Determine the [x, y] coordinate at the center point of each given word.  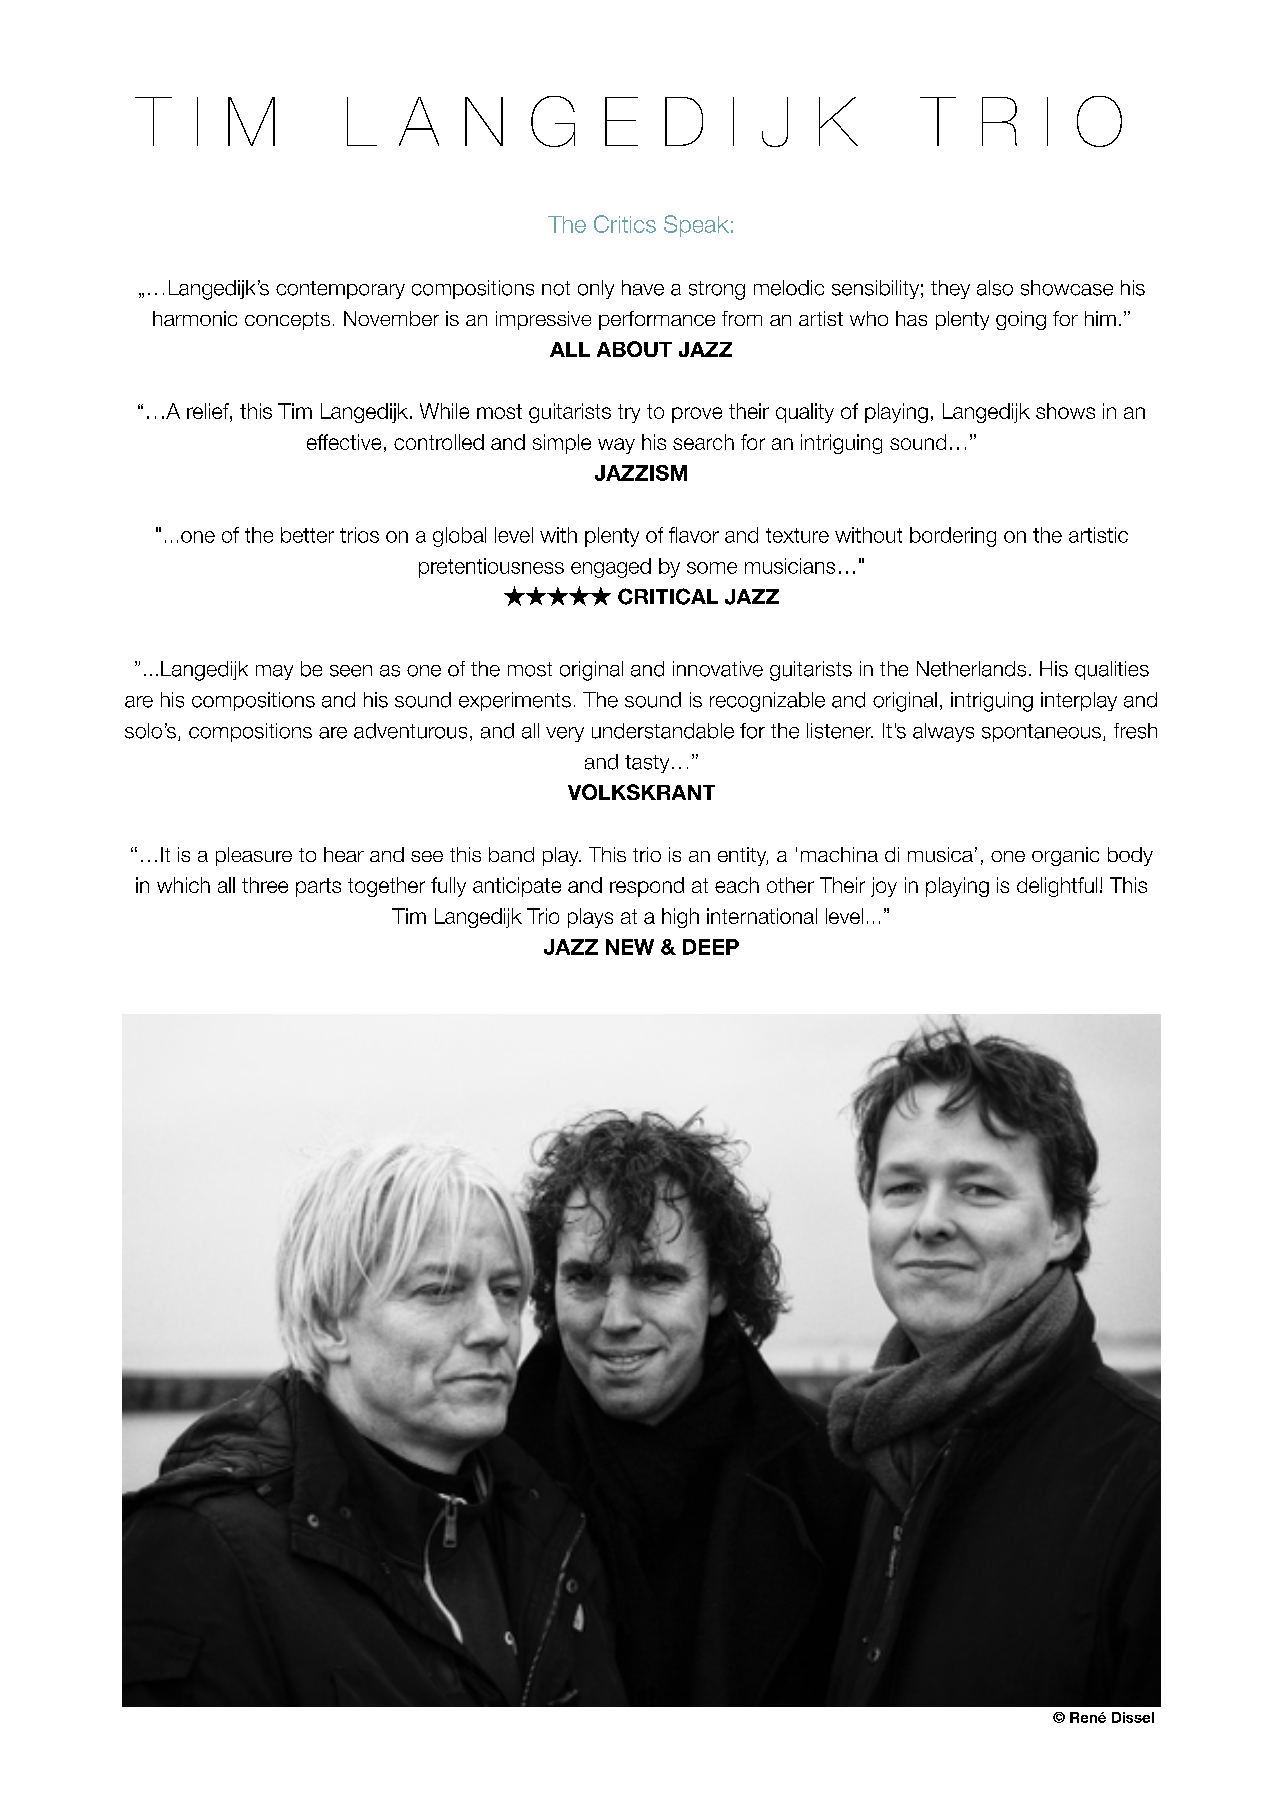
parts [318, 887]
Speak [696, 226]
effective [344, 442]
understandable [663, 731]
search [703, 442]
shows [1065, 411]
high [680, 918]
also [995, 288]
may [274, 672]
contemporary [340, 290]
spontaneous [1041, 733]
